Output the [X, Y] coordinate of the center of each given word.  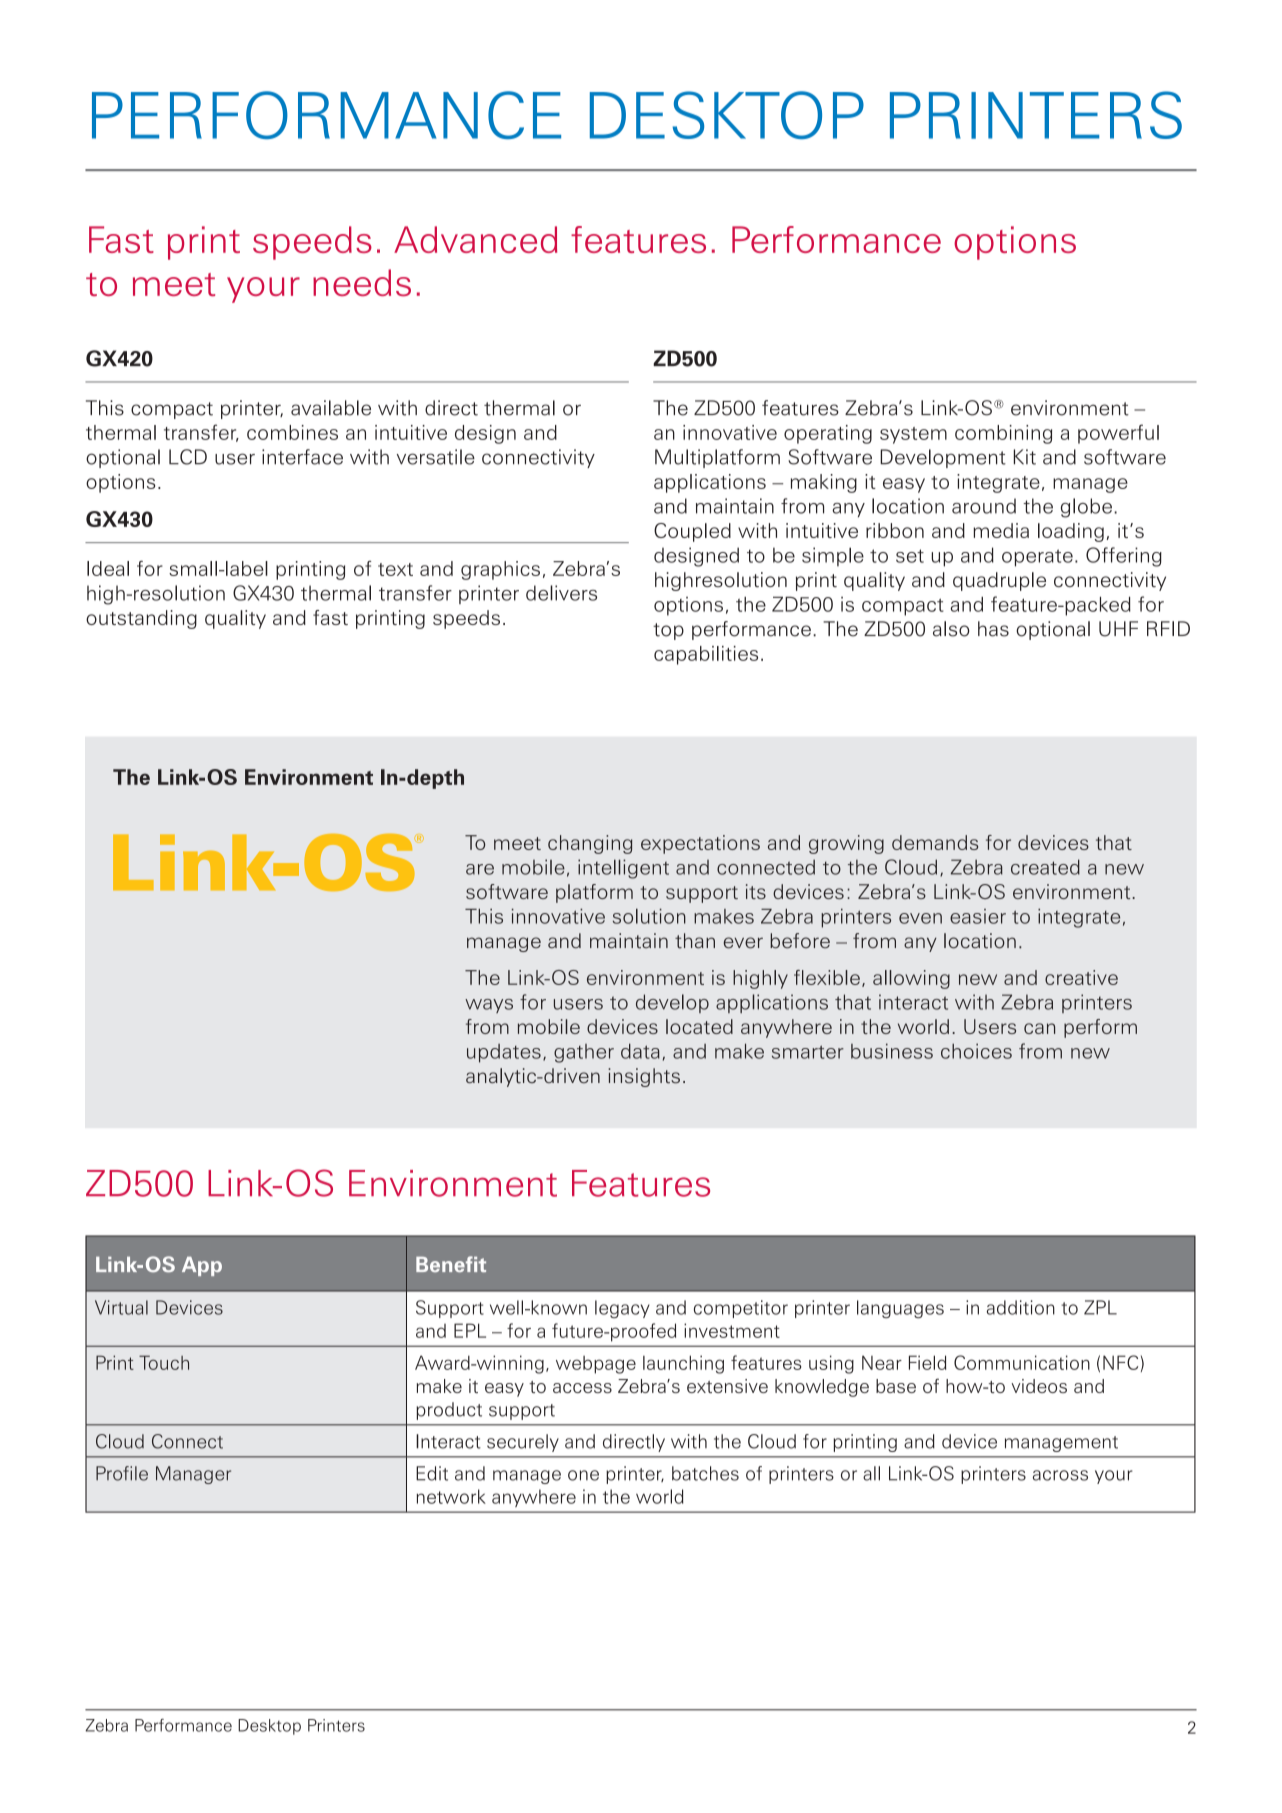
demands [935, 842]
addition [1021, 1307]
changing [590, 844]
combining [1003, 434]
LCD [188, 457]
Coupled [692, 532]
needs [362, 282]
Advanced [475, 239]
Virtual [121, 1307]
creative [1081, 977]
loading [1071, 532]
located [699, 1026]
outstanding [141, 619]
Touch [164, 1362]
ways [489, 1006]
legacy [622, 1309]
